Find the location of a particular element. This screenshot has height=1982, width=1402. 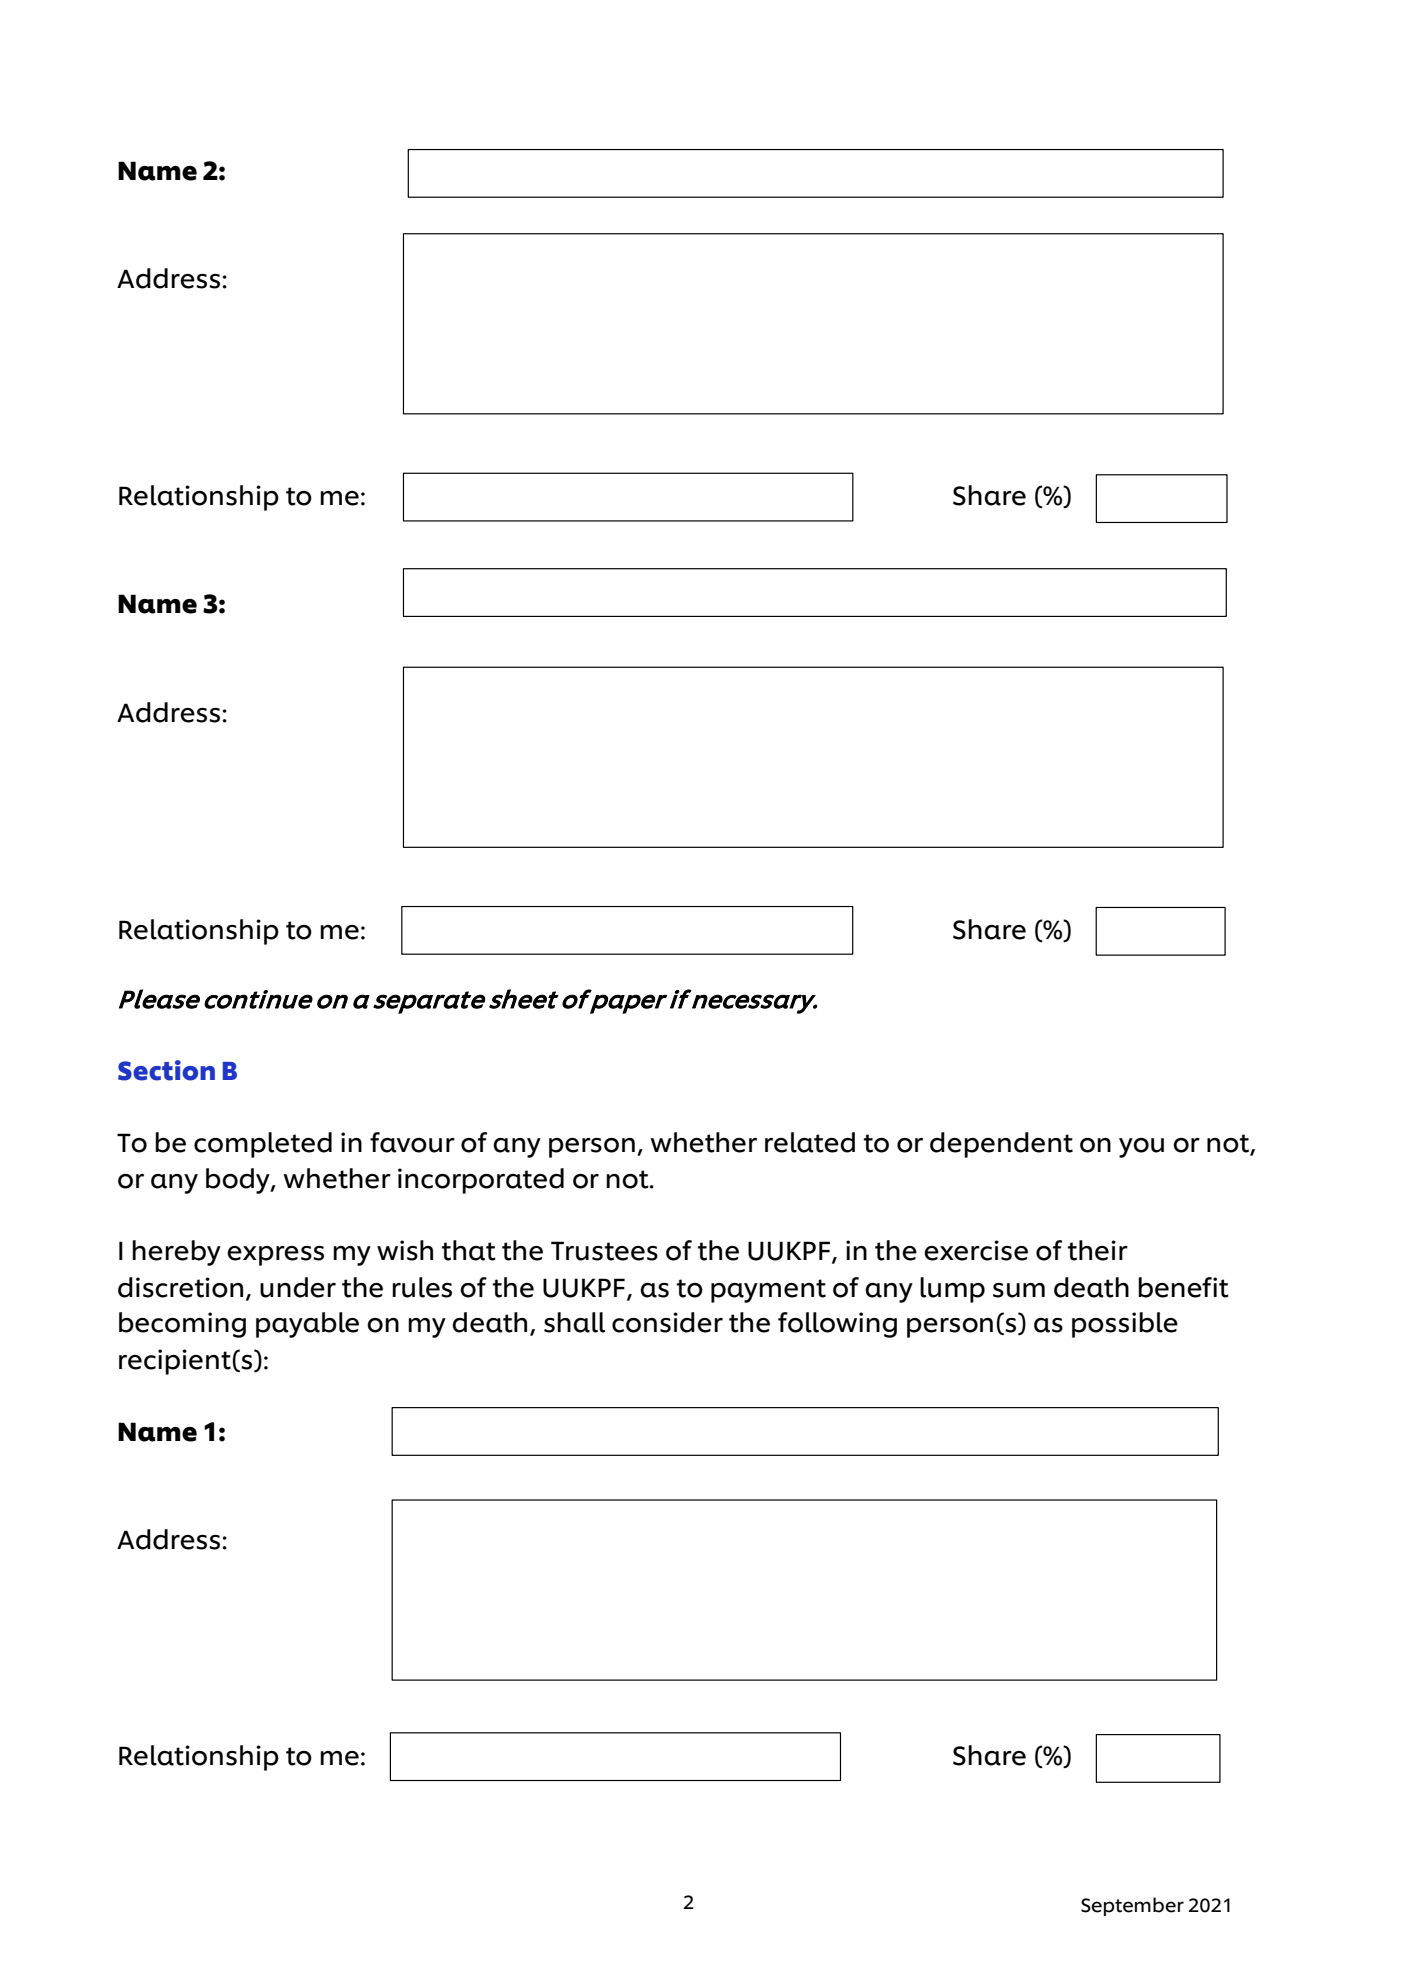

consider is located at coordinates (667, 1322).
